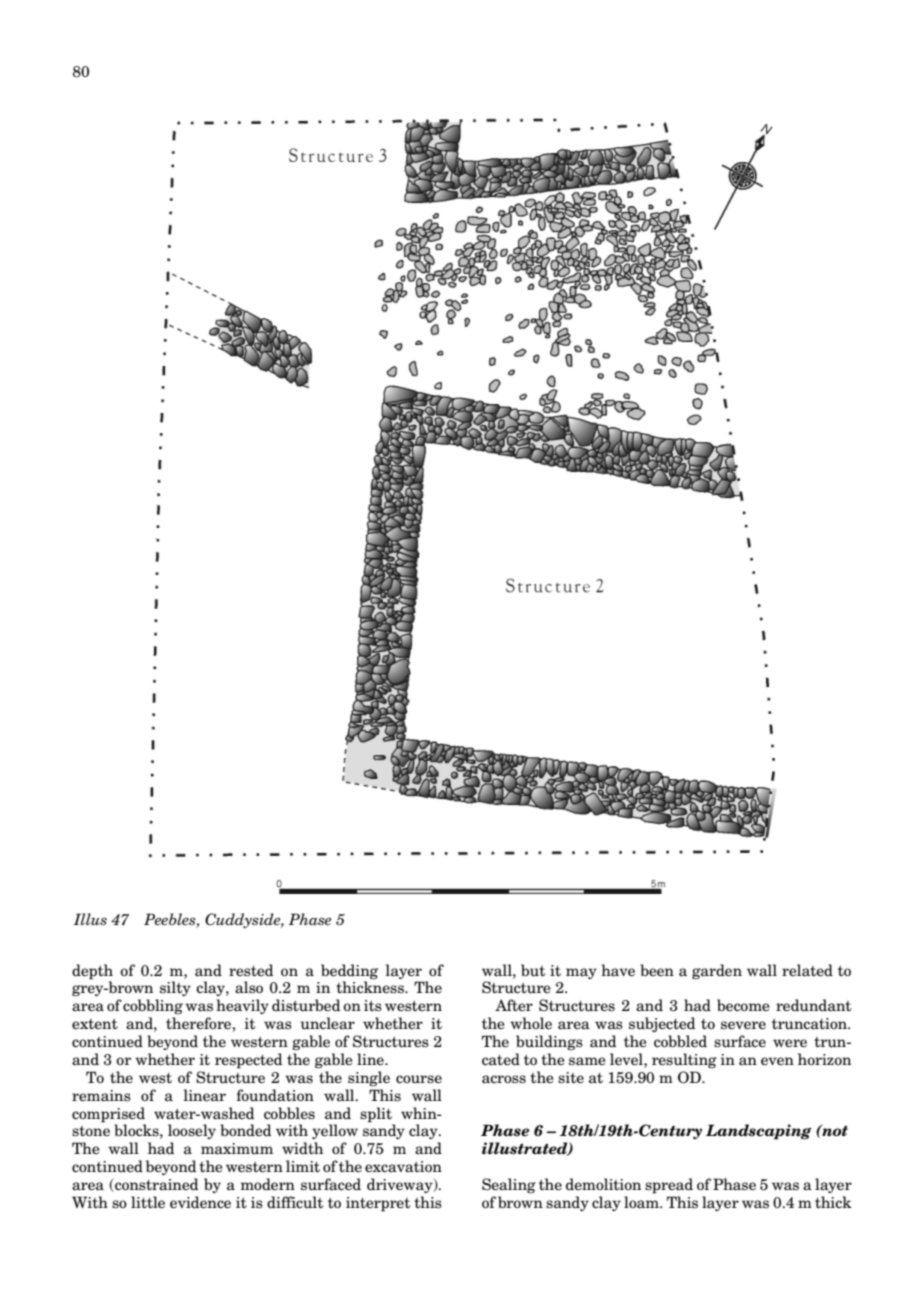 This screenshot has height=1308, width=924. Describe the element at coordinates (642, 1202) in the screenshot. I see `loam` at that location.
